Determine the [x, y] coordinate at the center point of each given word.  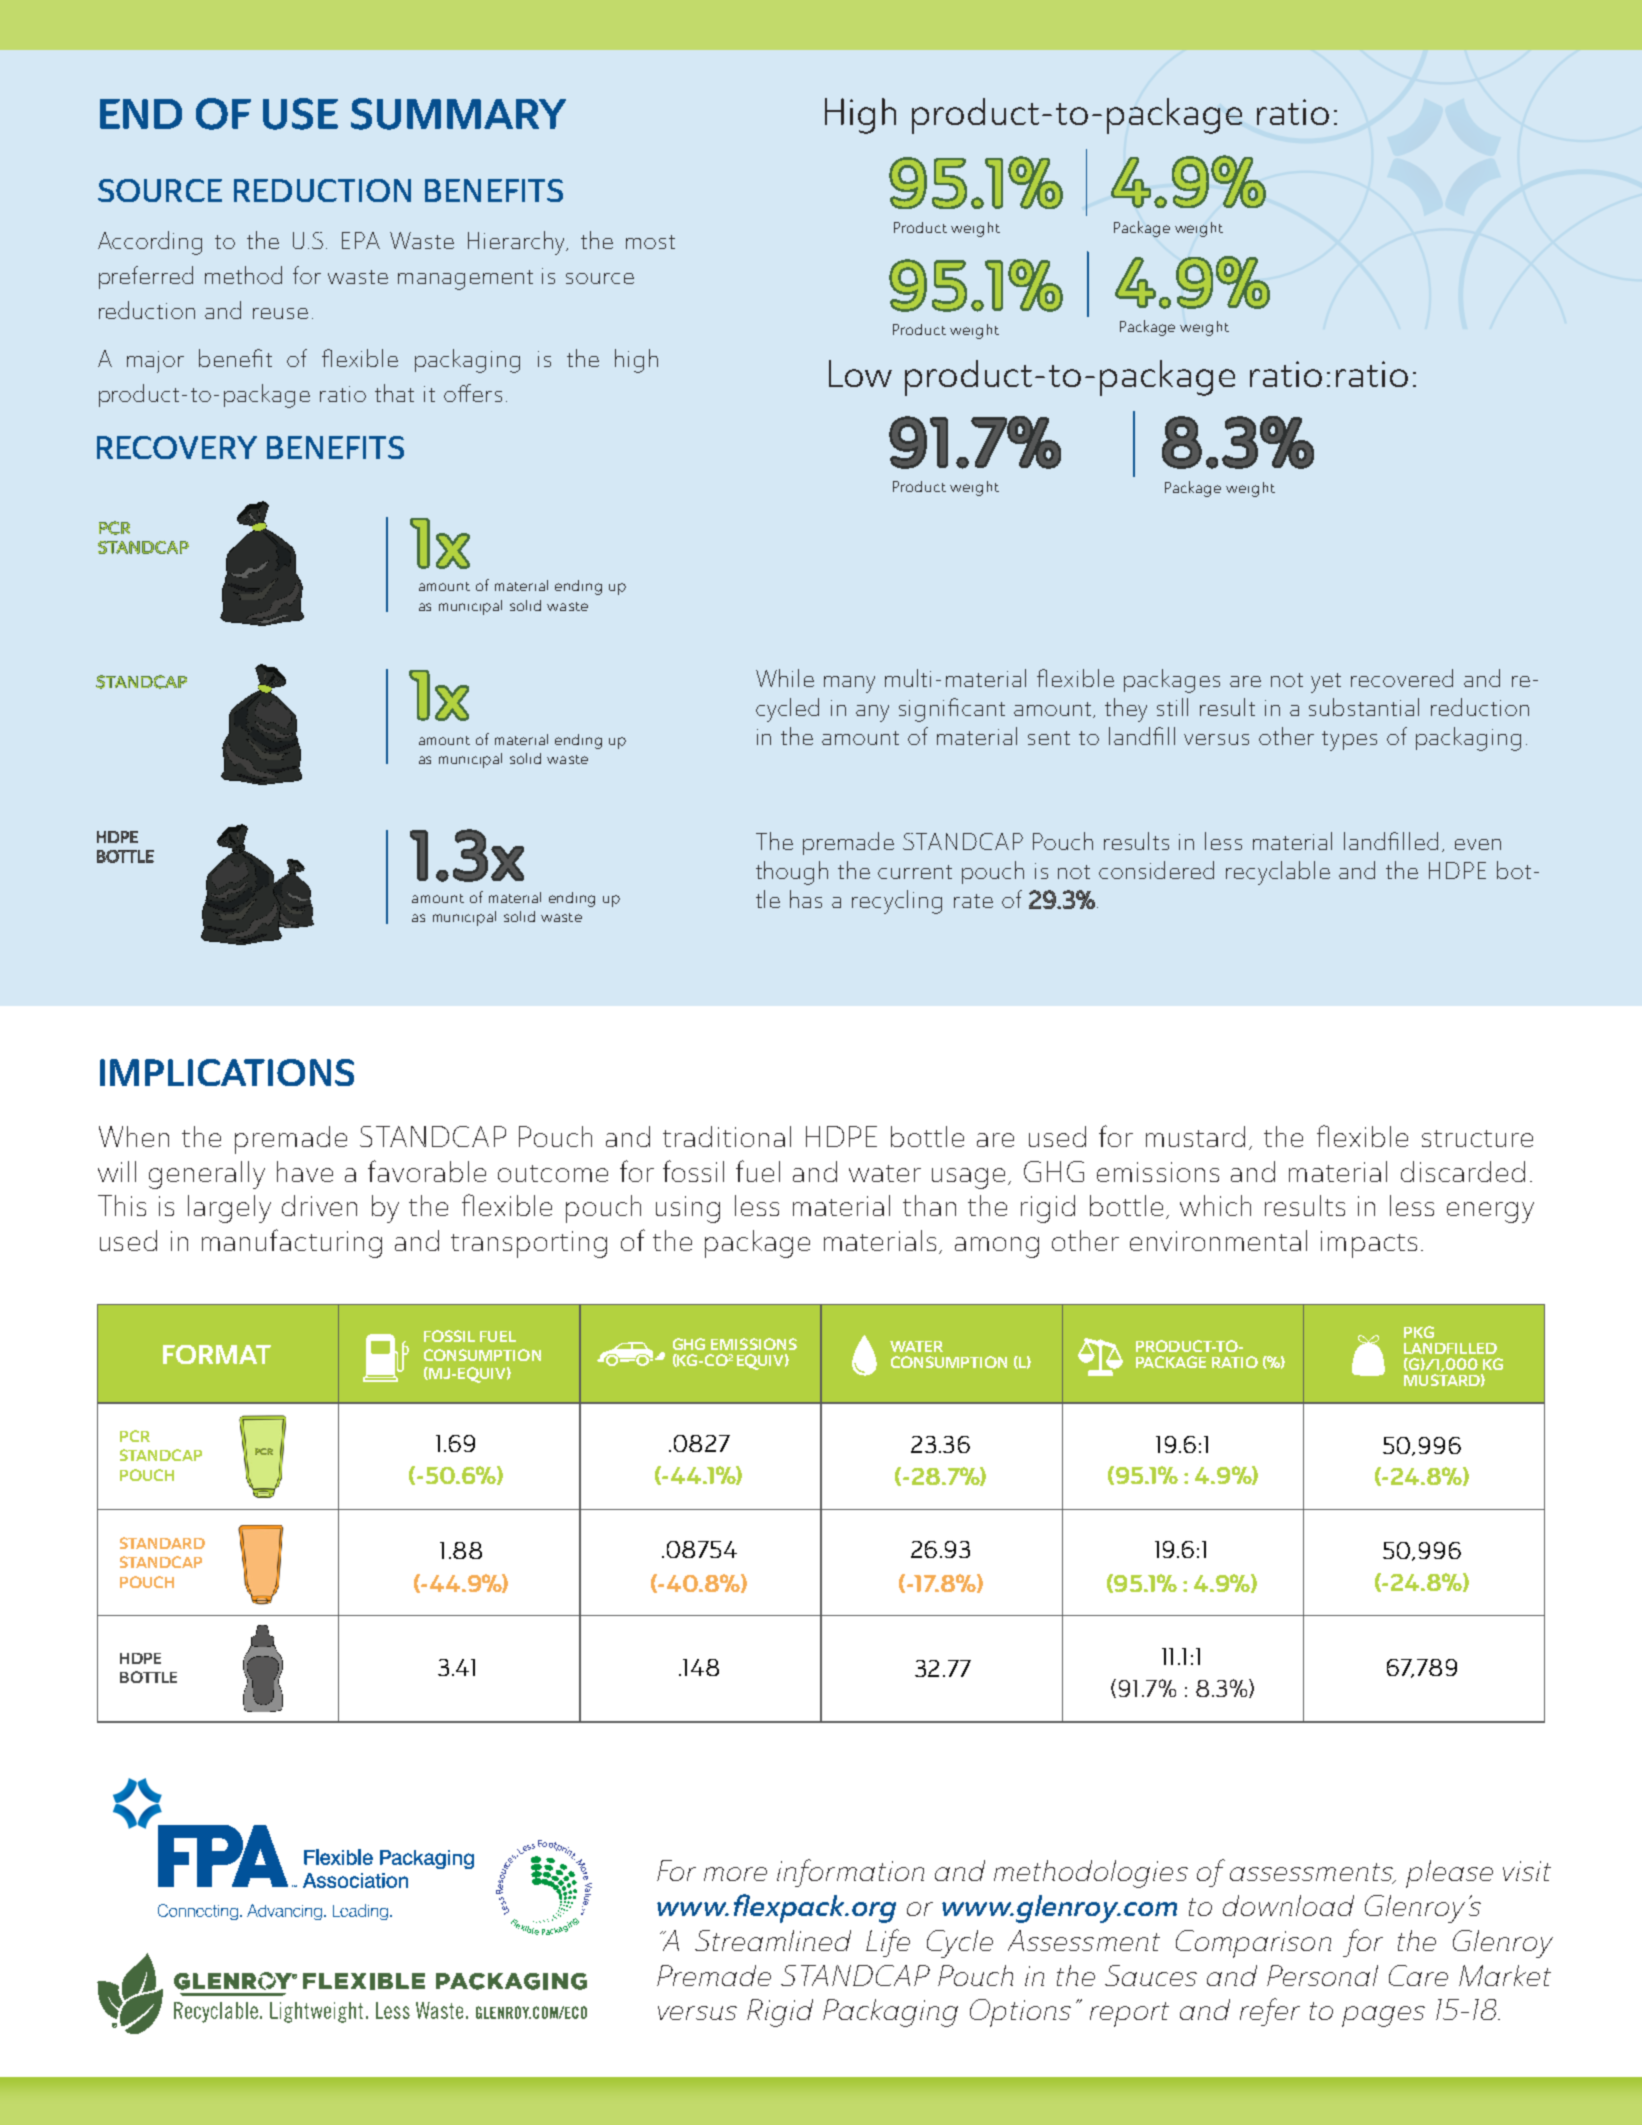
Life [888, 1943]
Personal [1322, 1975]
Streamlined [773, 1940]
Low [860, 373]
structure [1477, 1138]
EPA [361, 240]
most [650, 242]
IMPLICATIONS [227, 1072]
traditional [727, 1136]
